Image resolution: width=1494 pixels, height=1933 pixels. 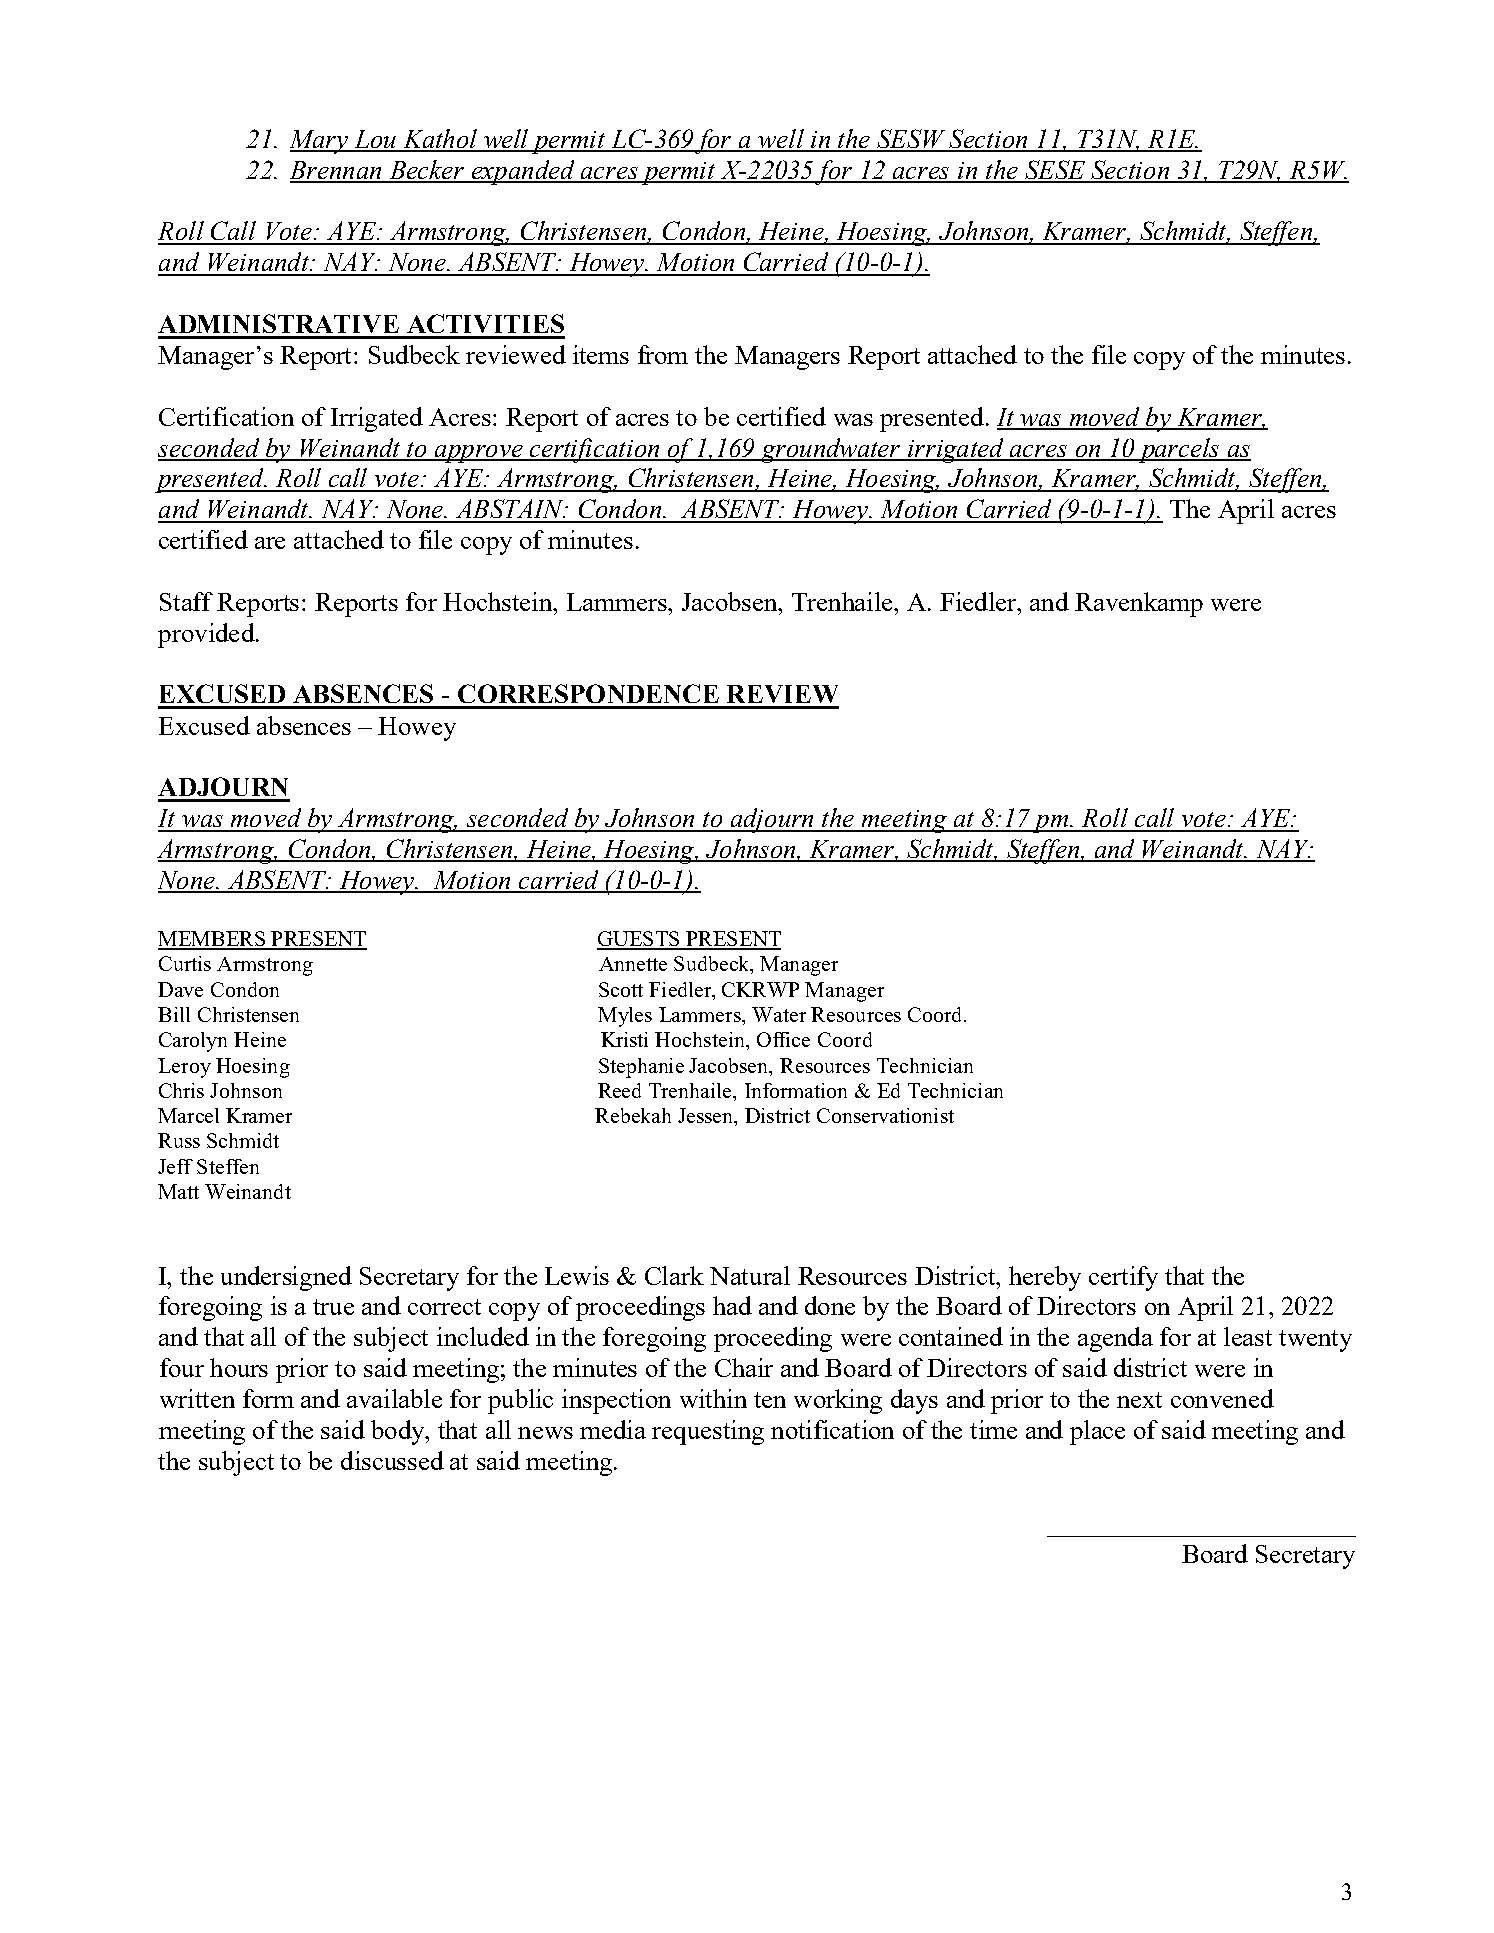 I want to click on Jessen, so click(x=707, y=1117).
